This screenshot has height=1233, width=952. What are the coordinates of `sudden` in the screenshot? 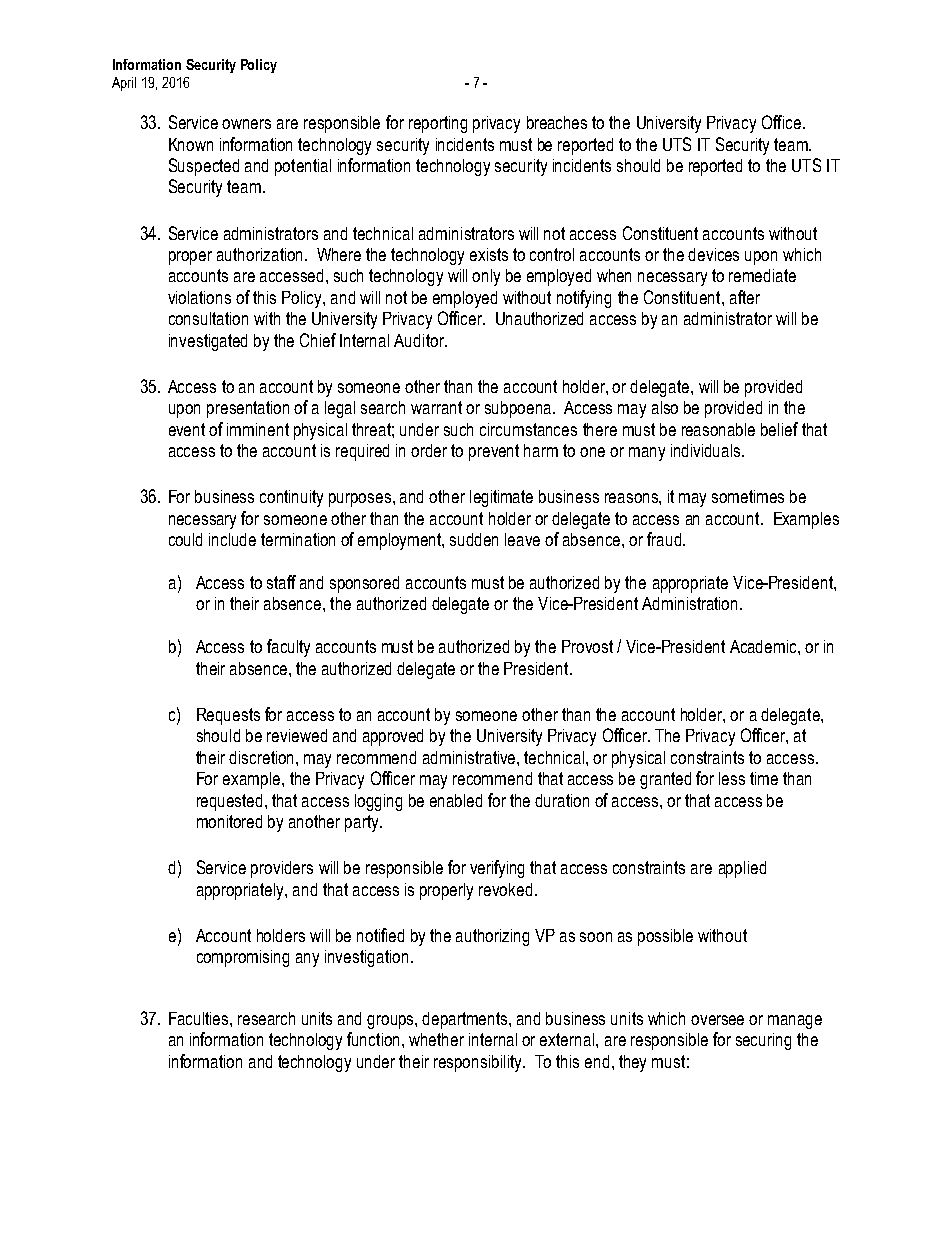 It's located at (474, 539).
